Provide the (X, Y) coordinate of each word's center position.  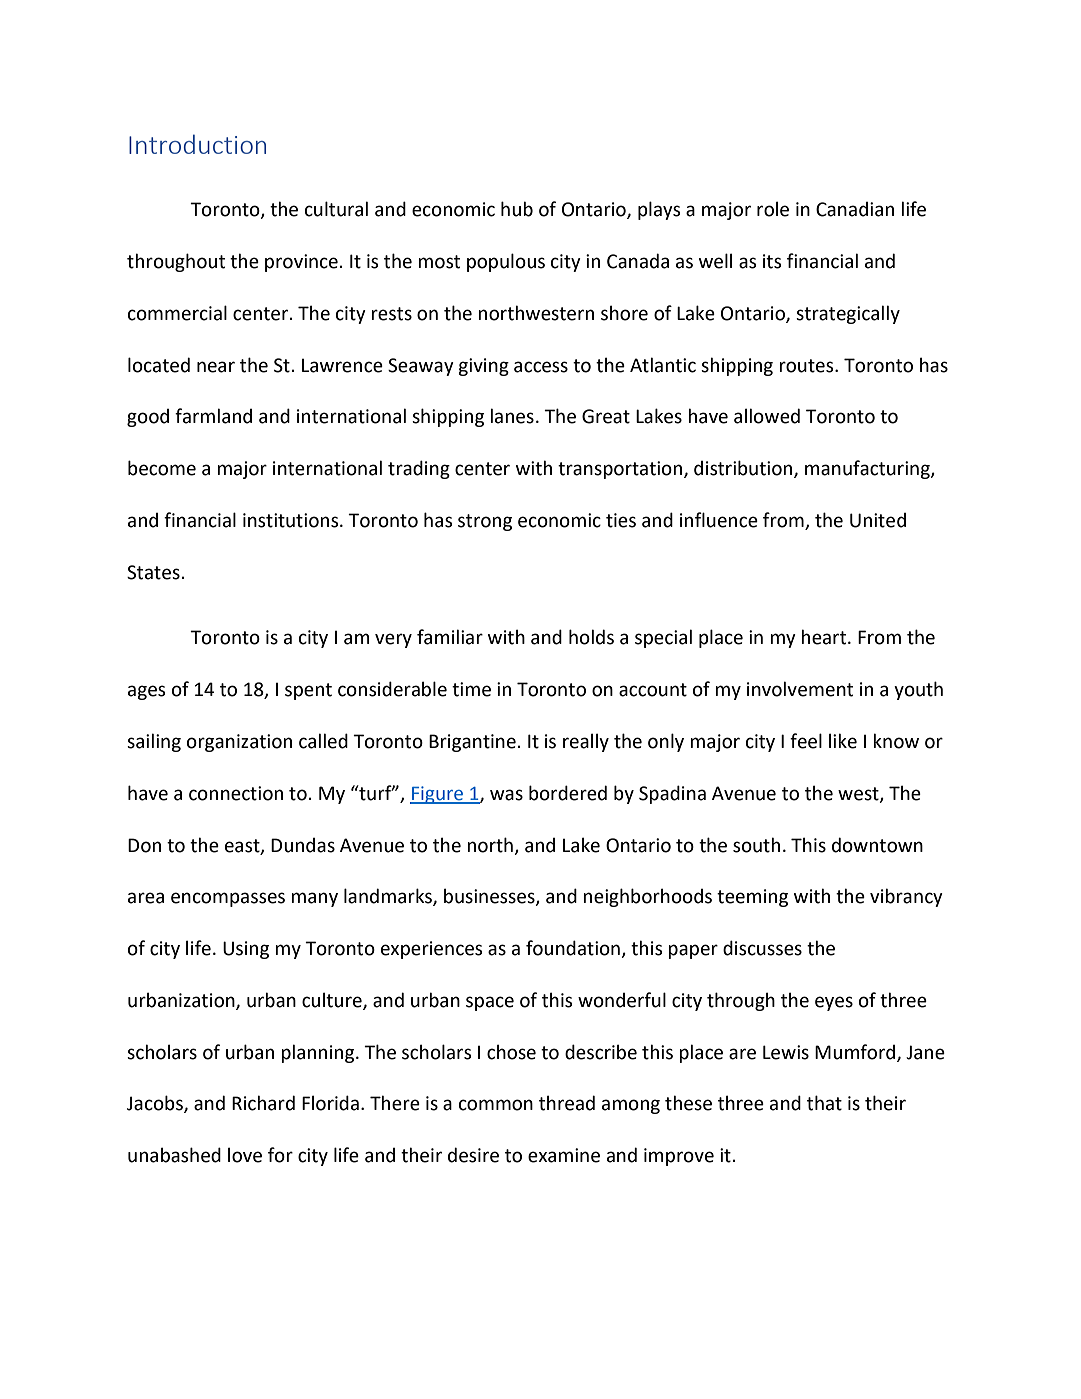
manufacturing (868, 469)
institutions (292, 520)
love (245, 1155)
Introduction (197, 144)
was (506, 795)
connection (236, 793)
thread (567, 1103)
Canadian (855, 209)
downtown (877, 845)
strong (485, 522)
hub (517, 209)
